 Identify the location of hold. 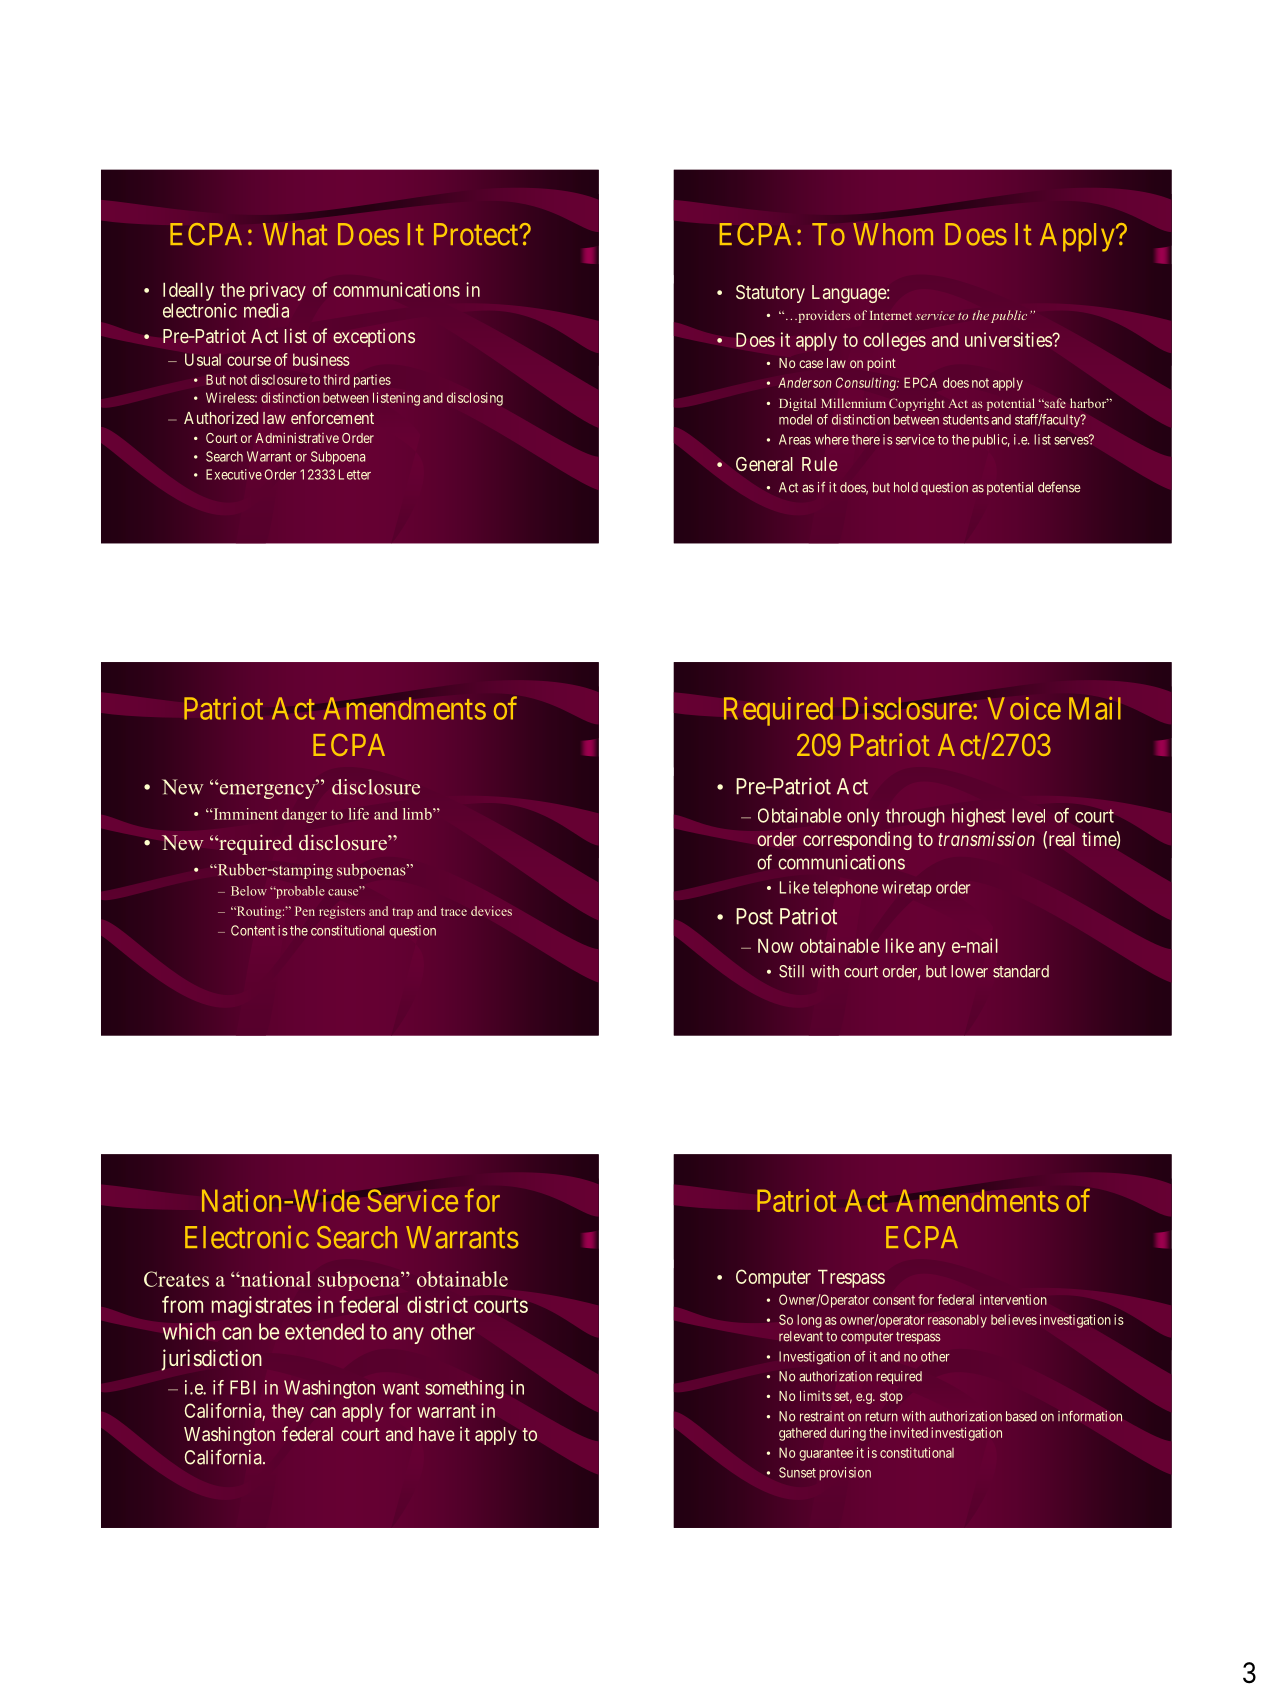
(906, 487).
